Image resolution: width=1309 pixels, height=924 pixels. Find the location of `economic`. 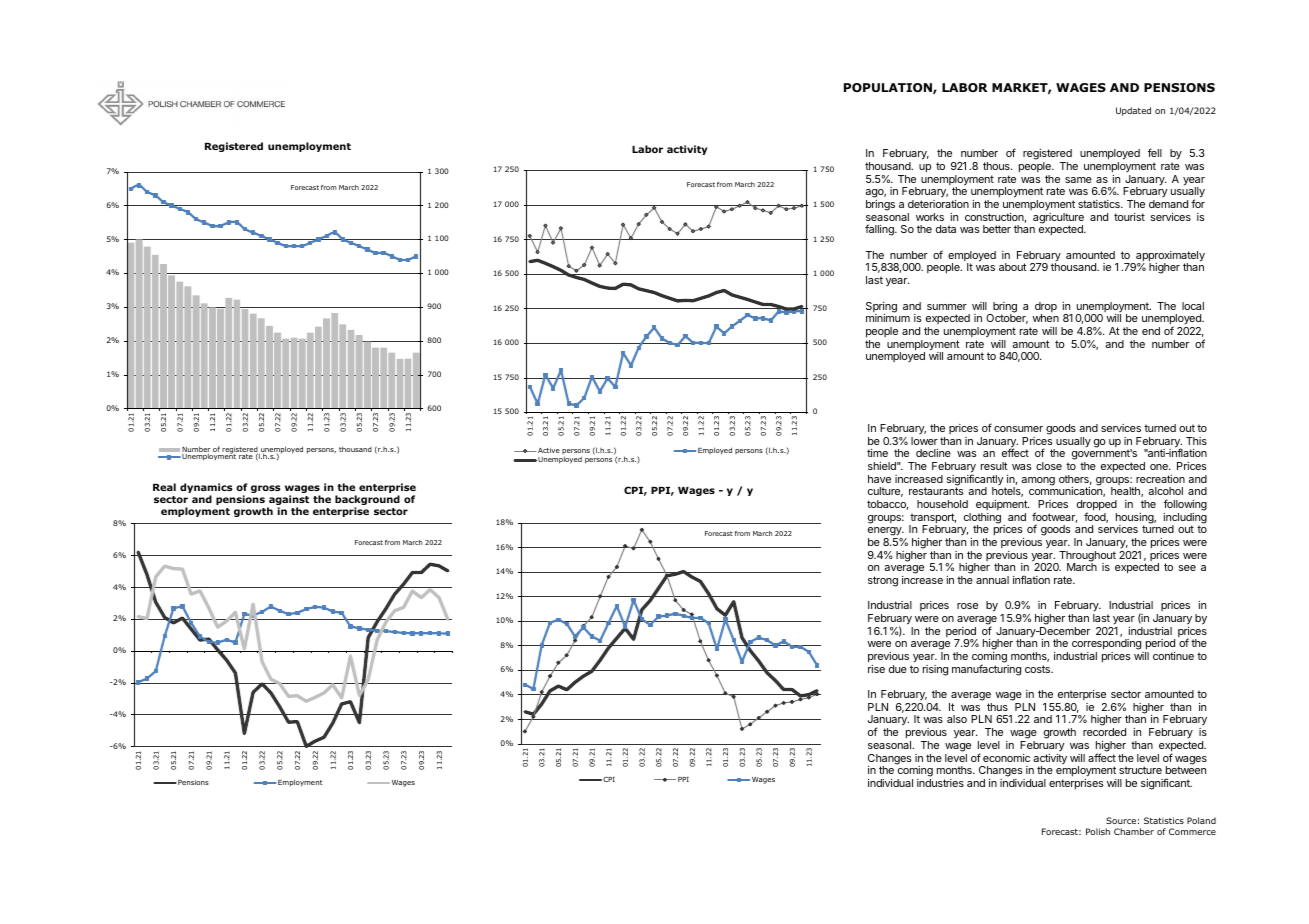

economic is located at coordinates (1006, 758).
